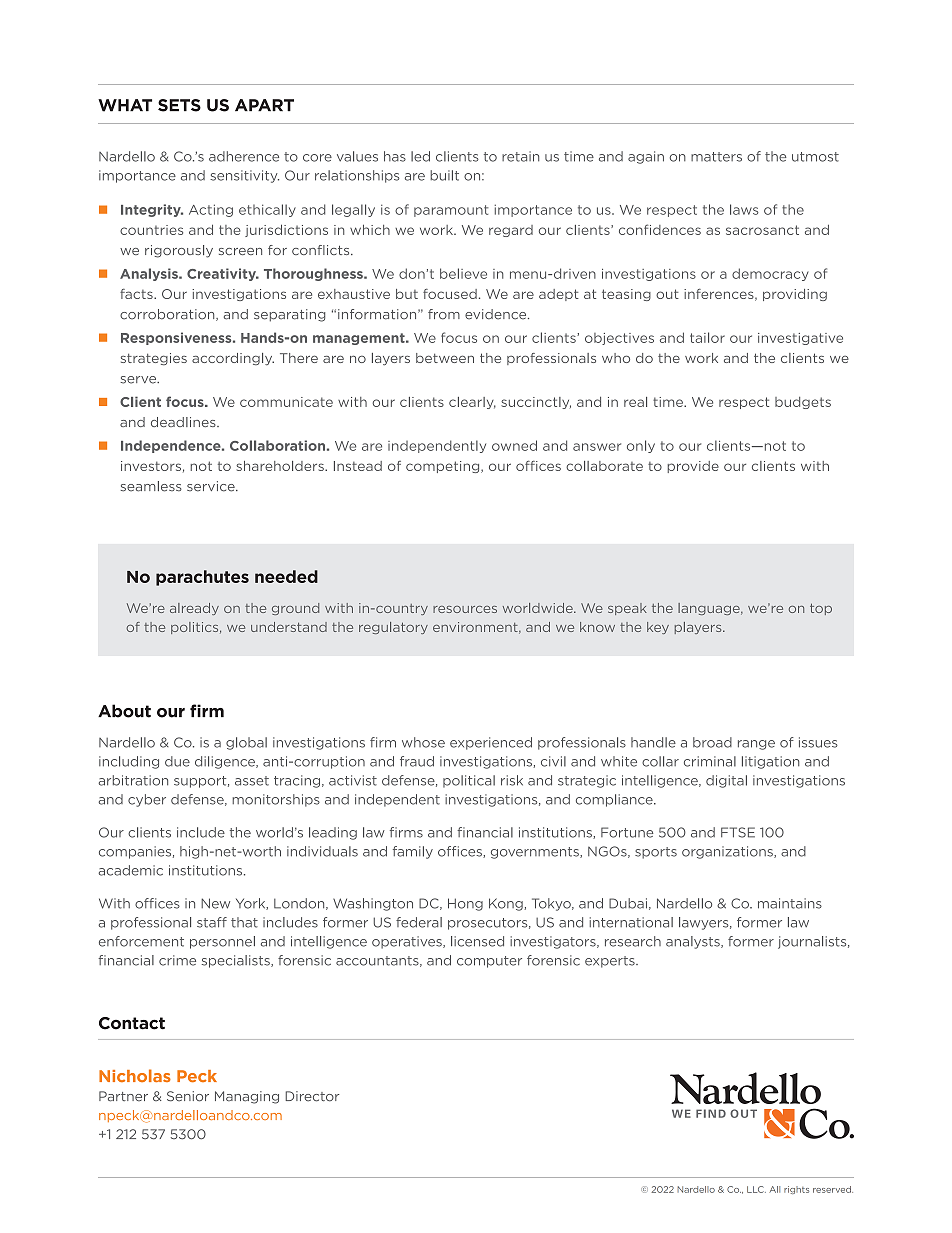  Describe the element at coordinates (244, 156) in the image. I see `adherence` at that location.
